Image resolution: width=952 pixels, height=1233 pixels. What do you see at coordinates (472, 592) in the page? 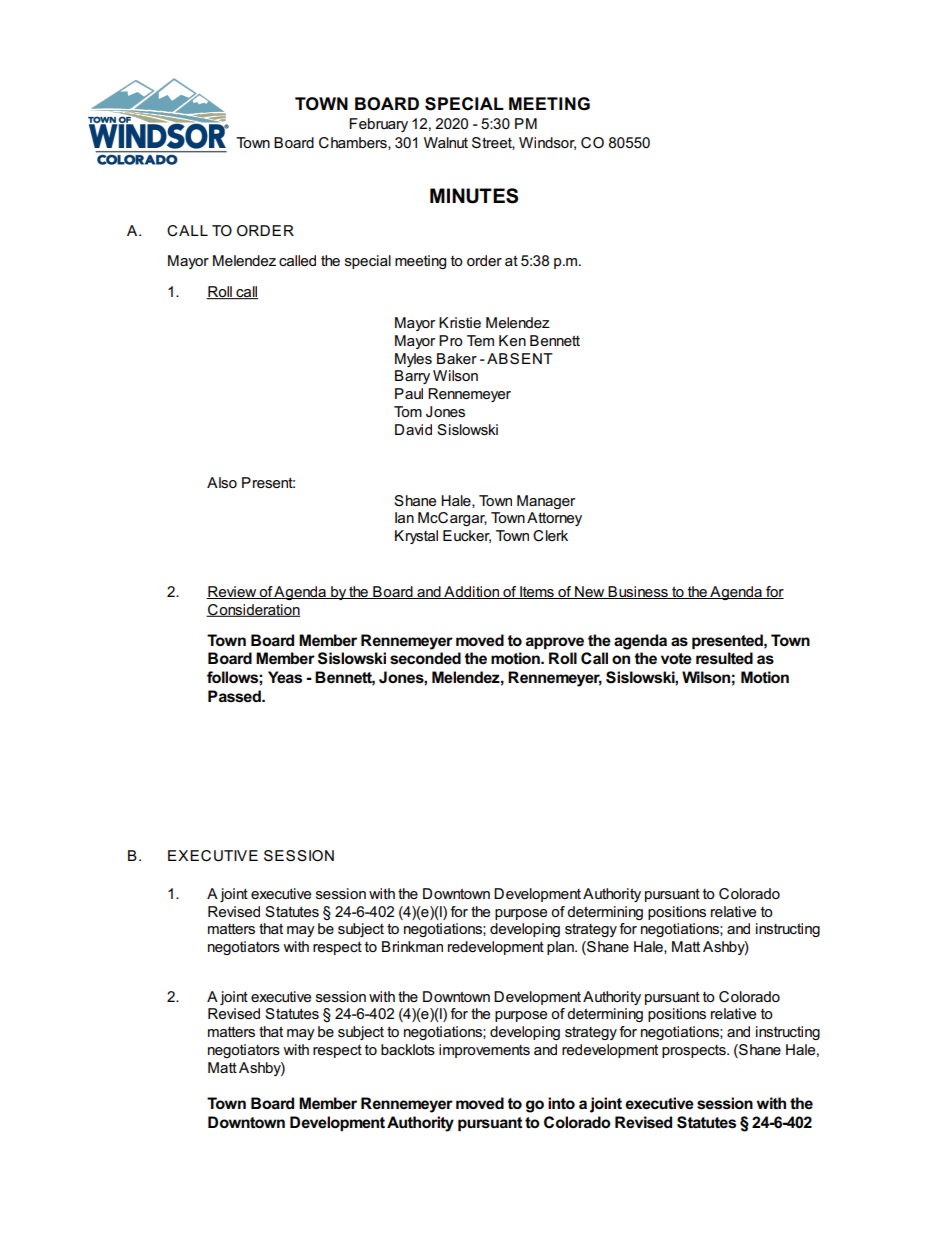
I see `Addition` at bounding box center [472, 592].
